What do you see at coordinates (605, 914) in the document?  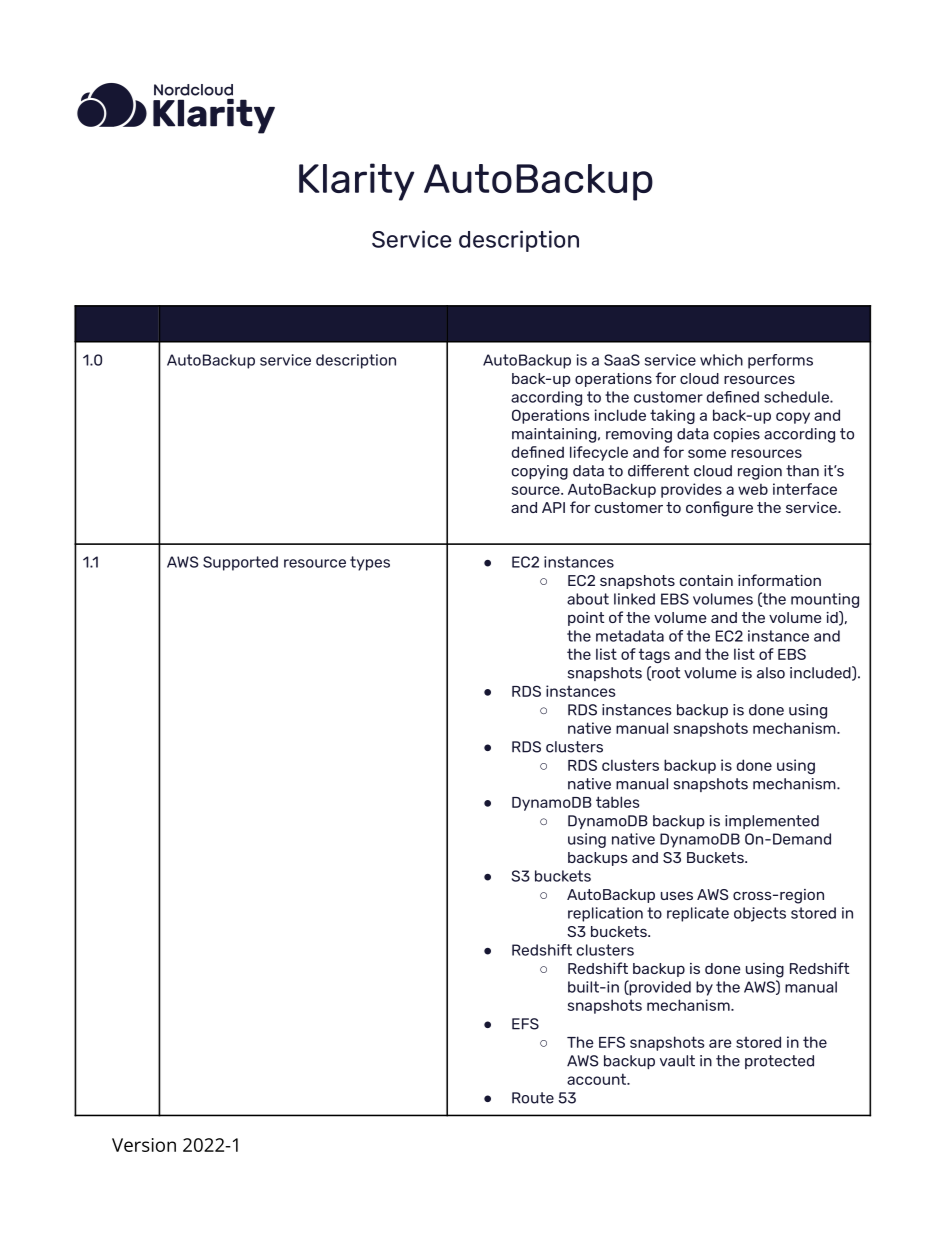 I see `replication` at bounding box center [605, 914].
